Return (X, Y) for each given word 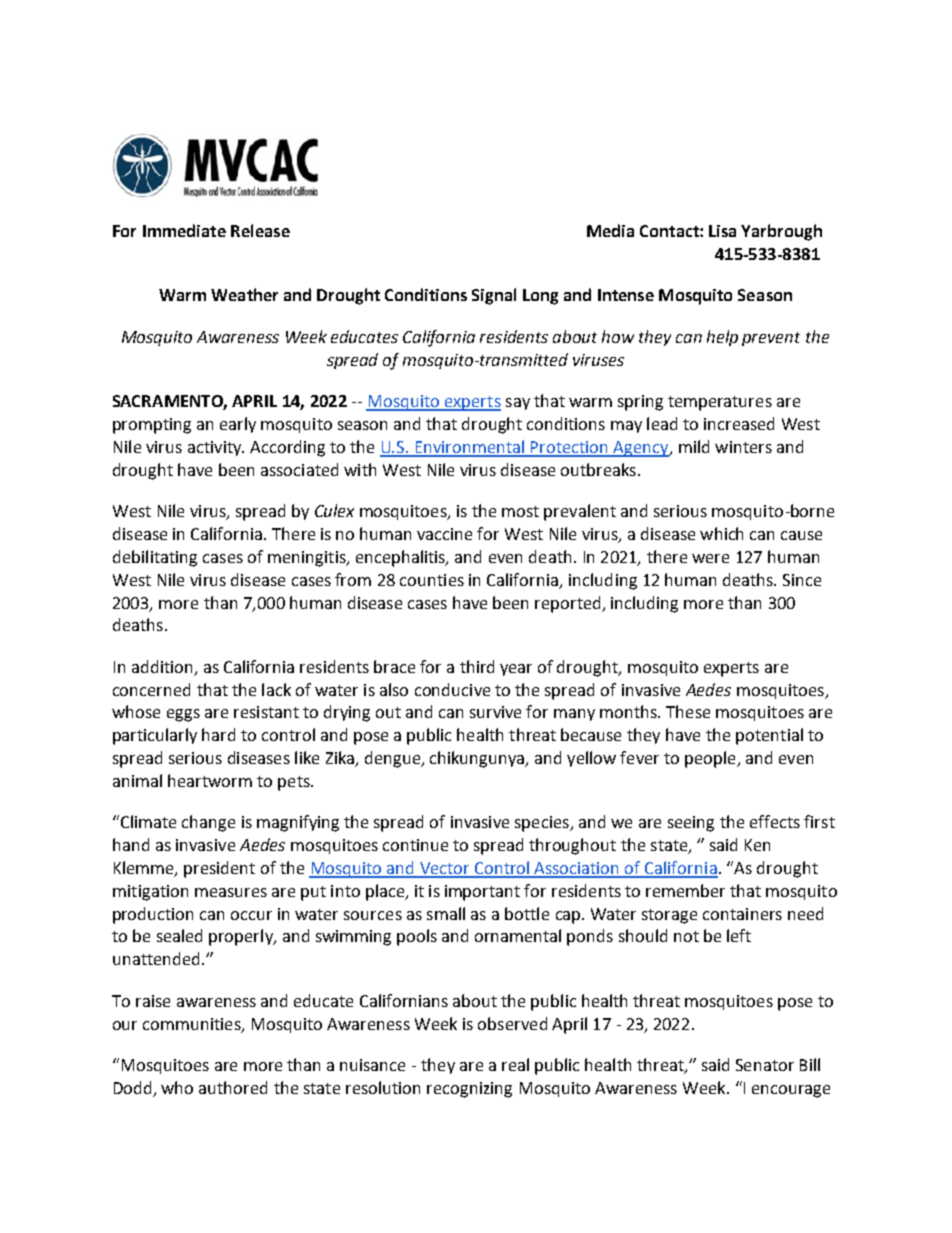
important (482, 893)
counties (432, 580)
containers (742, 914)
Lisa (722, 231)
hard (218, 734)
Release (260, 230)
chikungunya (478, 759)
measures (231, 892)
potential (769, 736)
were (710, 558)
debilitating (155, 558)
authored (233, 1087)
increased (739, 423)
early (238, 425)
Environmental (470, 448)
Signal (494, 296)
